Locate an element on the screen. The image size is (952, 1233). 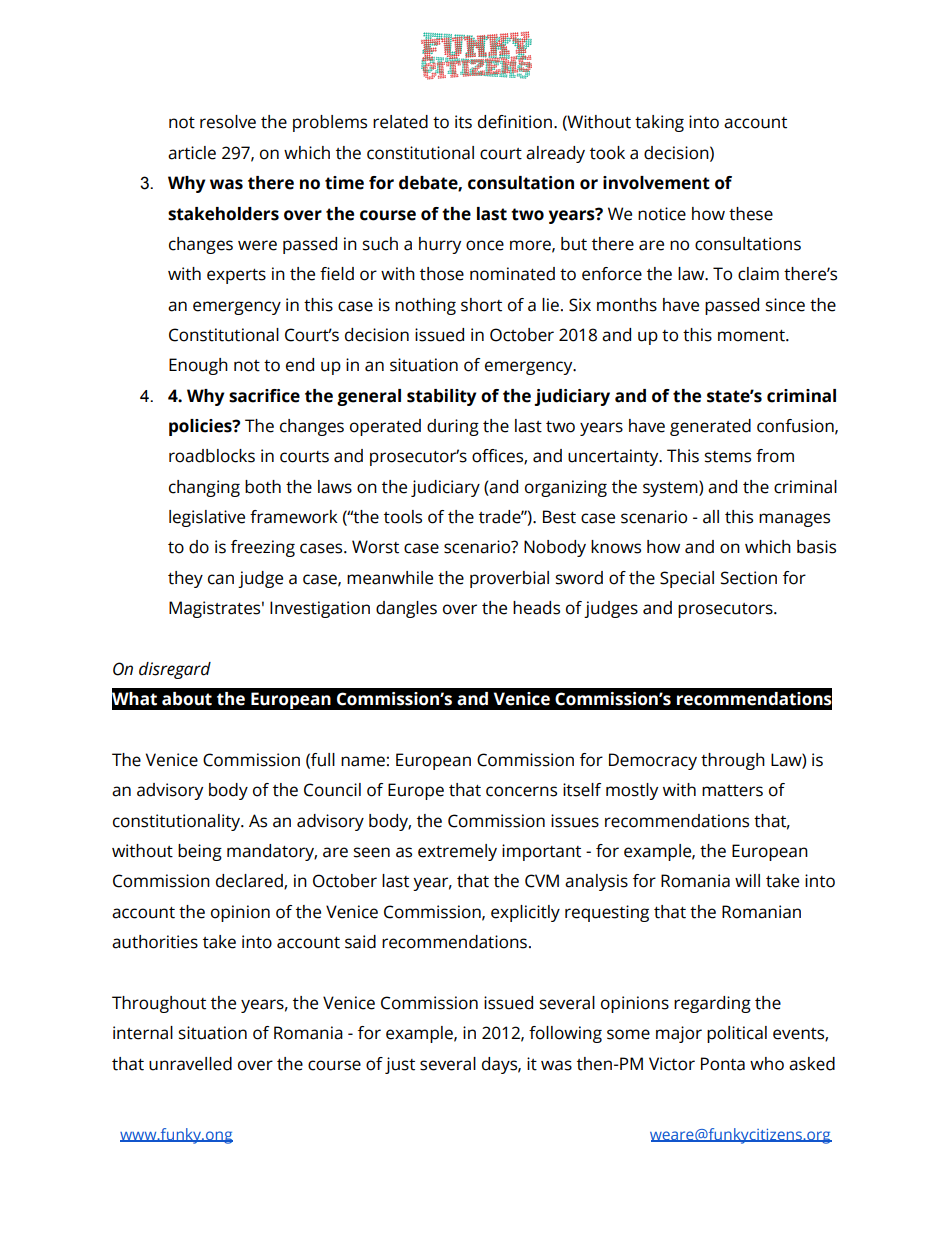
legislative is located at coordinates (207, 518).
